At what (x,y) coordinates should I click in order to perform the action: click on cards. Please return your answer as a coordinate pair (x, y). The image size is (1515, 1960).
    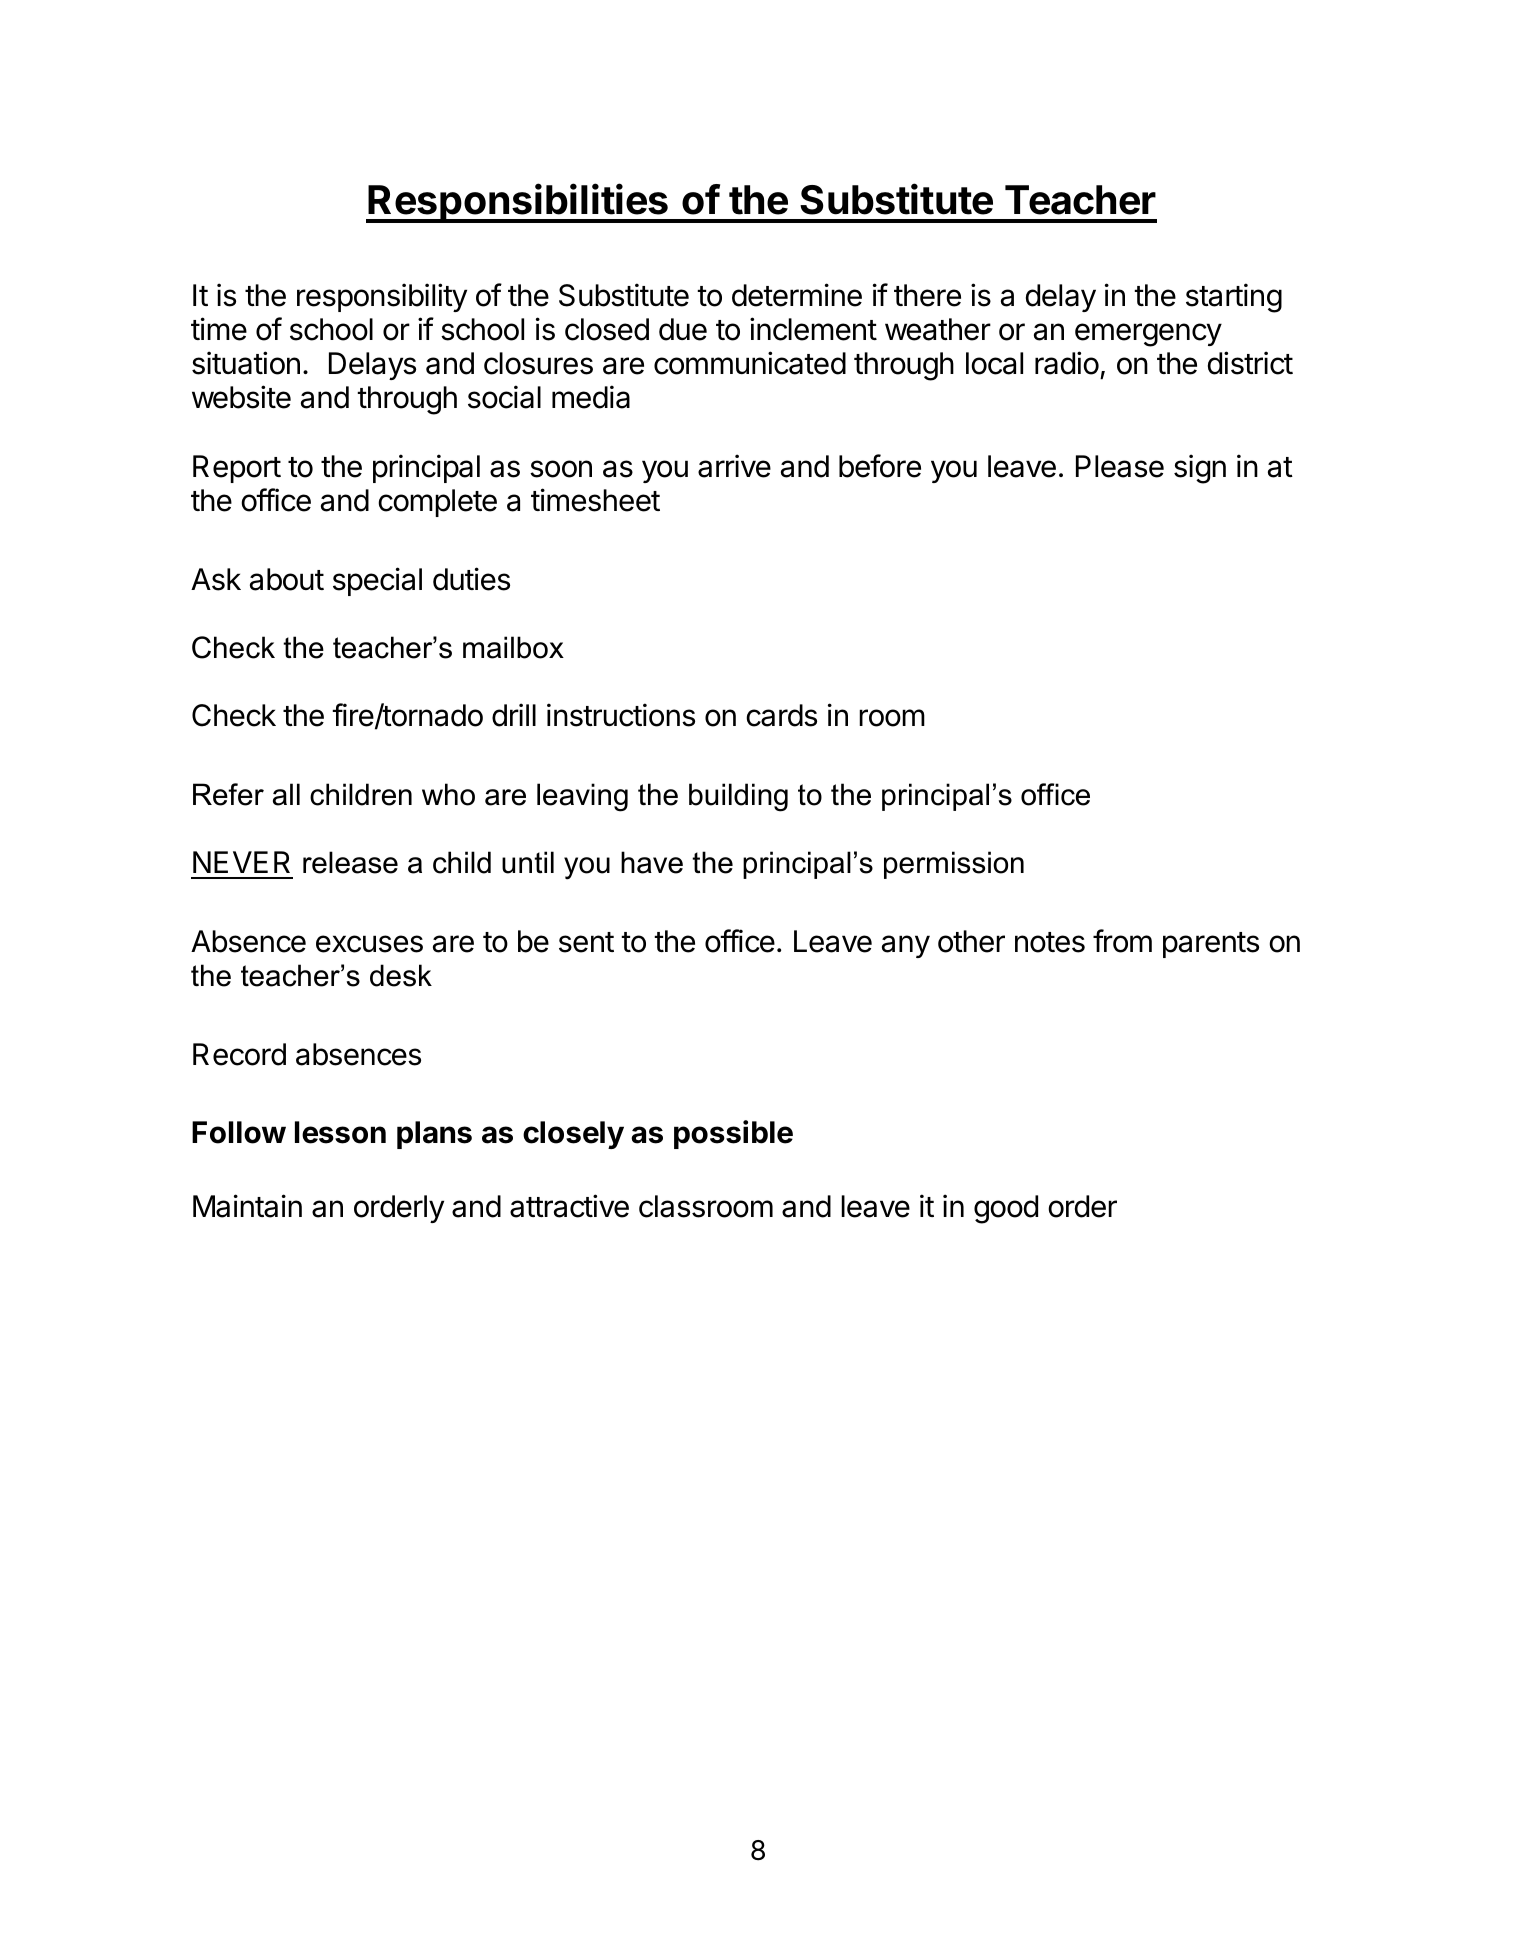
    Looking at the image, I should click on (781, 715).
